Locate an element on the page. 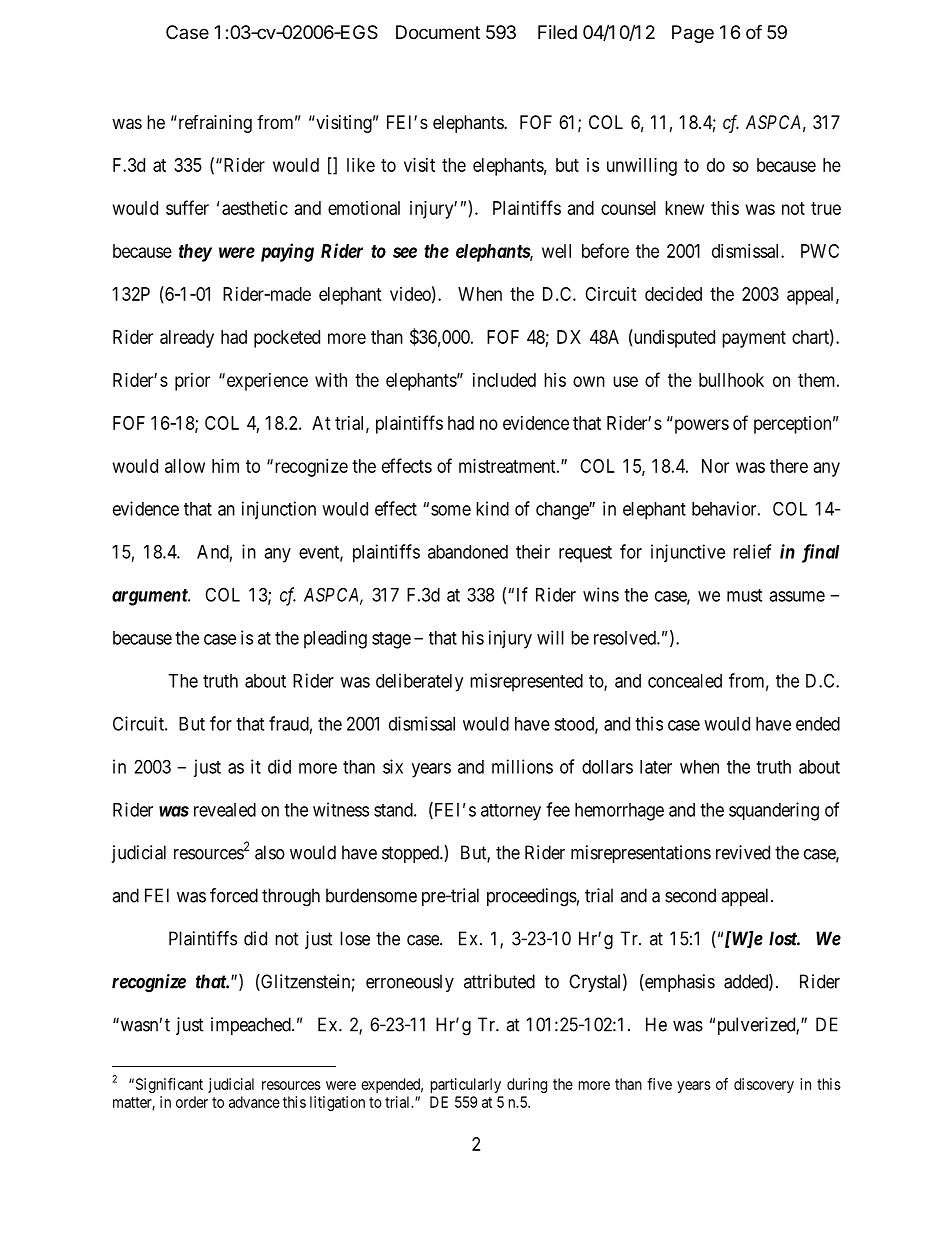  refraining is located at coordinates (214, 124).
